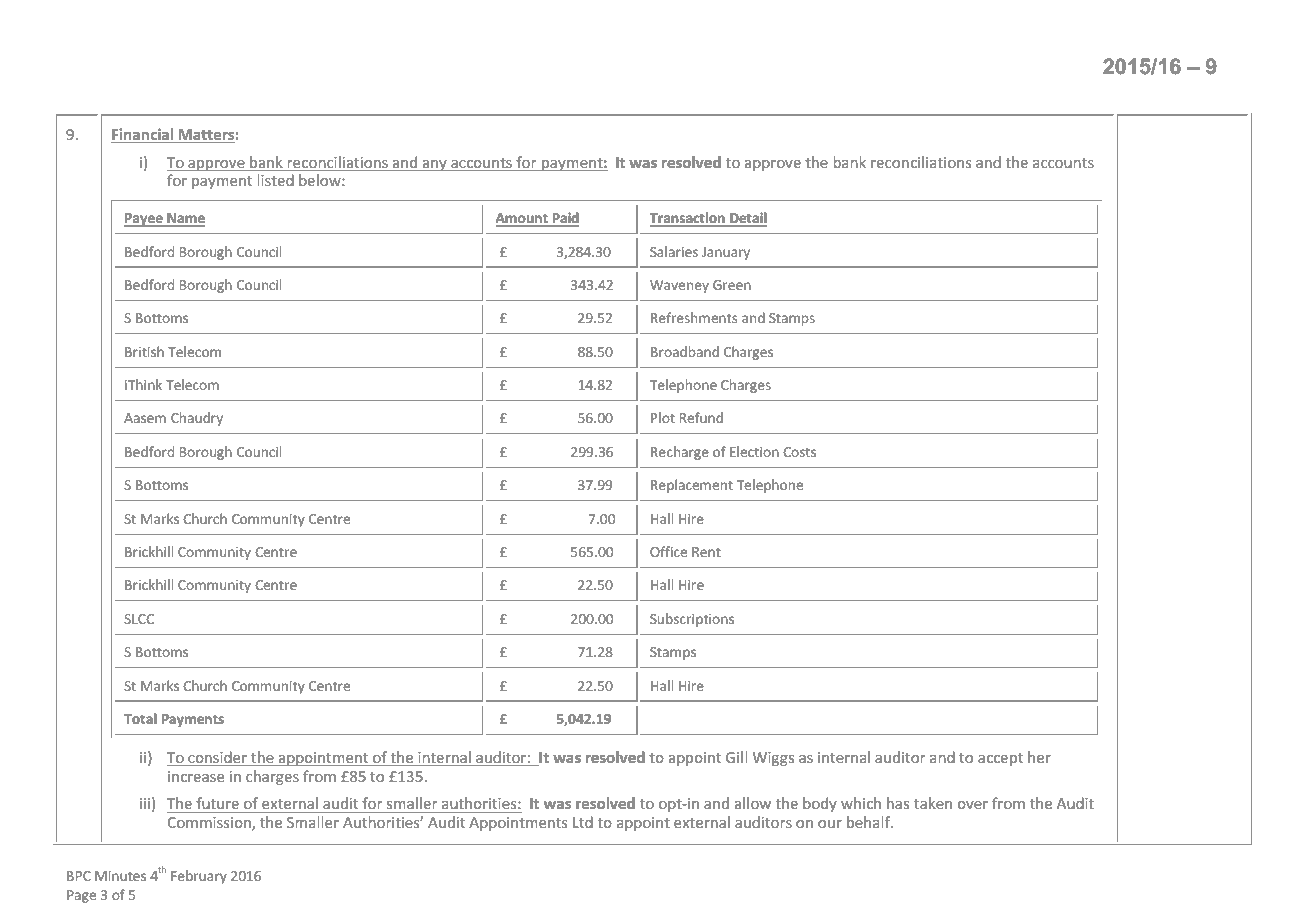  I want to click on Detail, so click(747, 219).
